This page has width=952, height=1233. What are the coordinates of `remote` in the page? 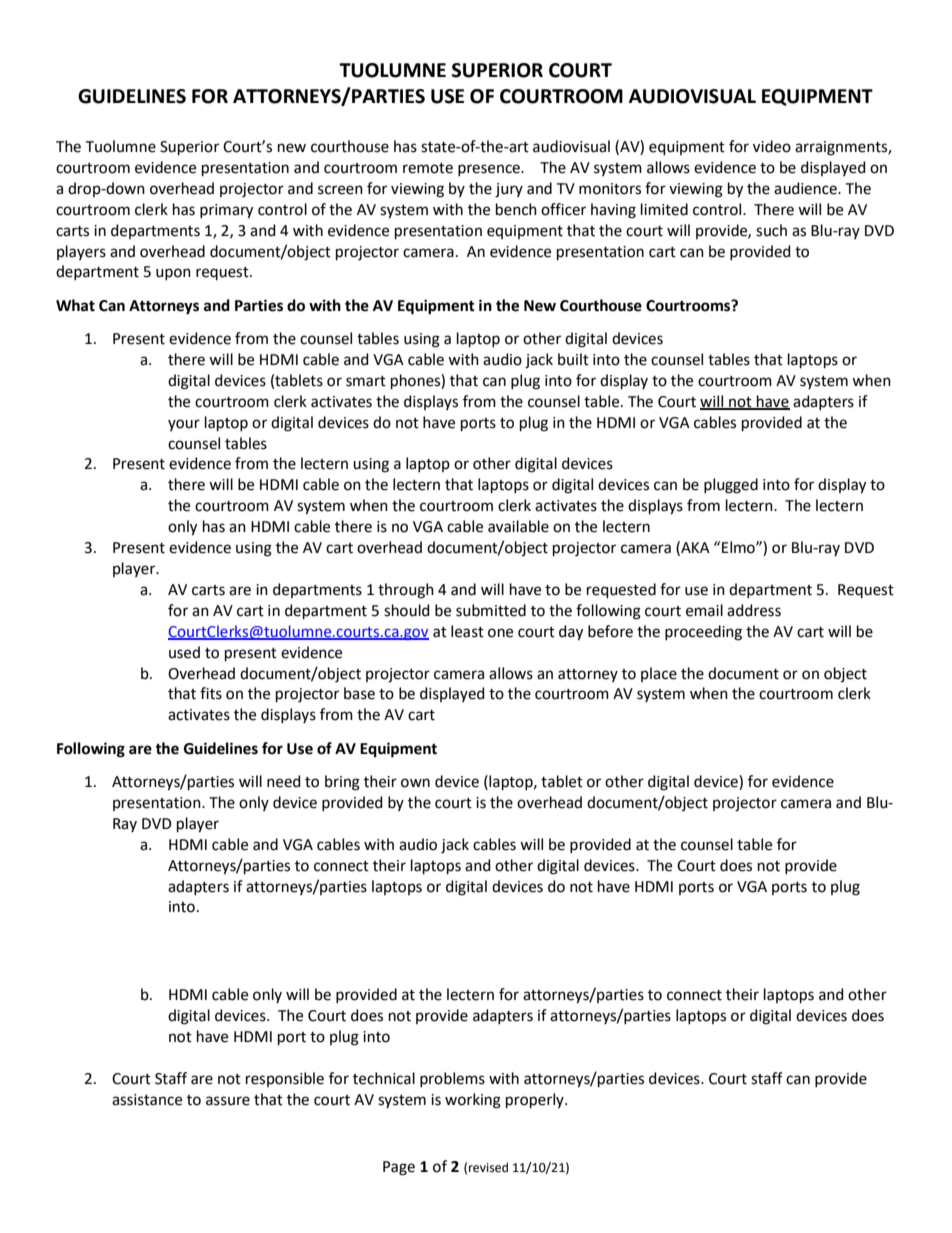 It's located at (428, 168).
